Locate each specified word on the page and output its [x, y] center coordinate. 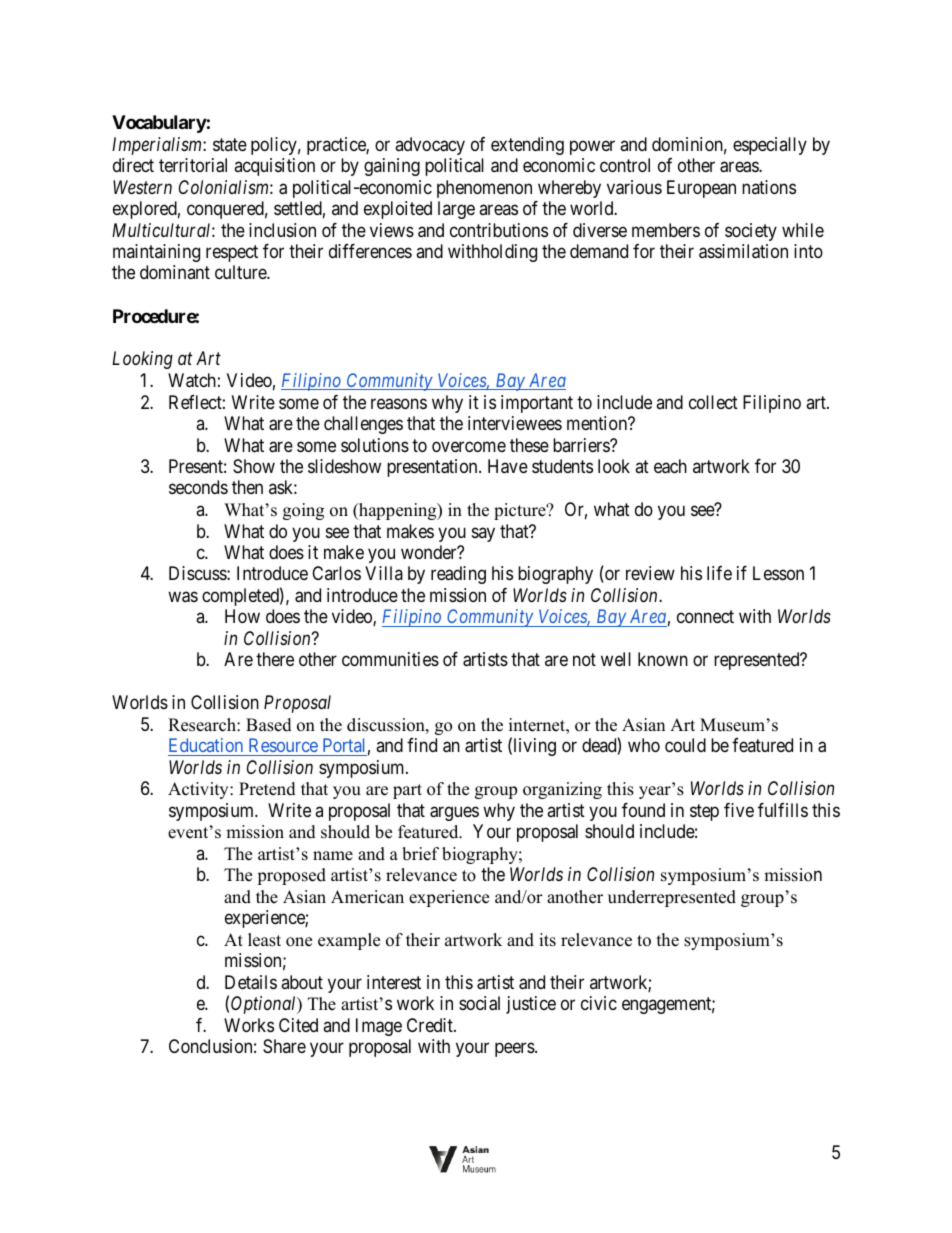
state [230, 144]
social [479, 1003]
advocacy [430, 146]
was [183, 597]
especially [770, 146]
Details [251, 982]
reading [458, 575]
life [719, 573]
